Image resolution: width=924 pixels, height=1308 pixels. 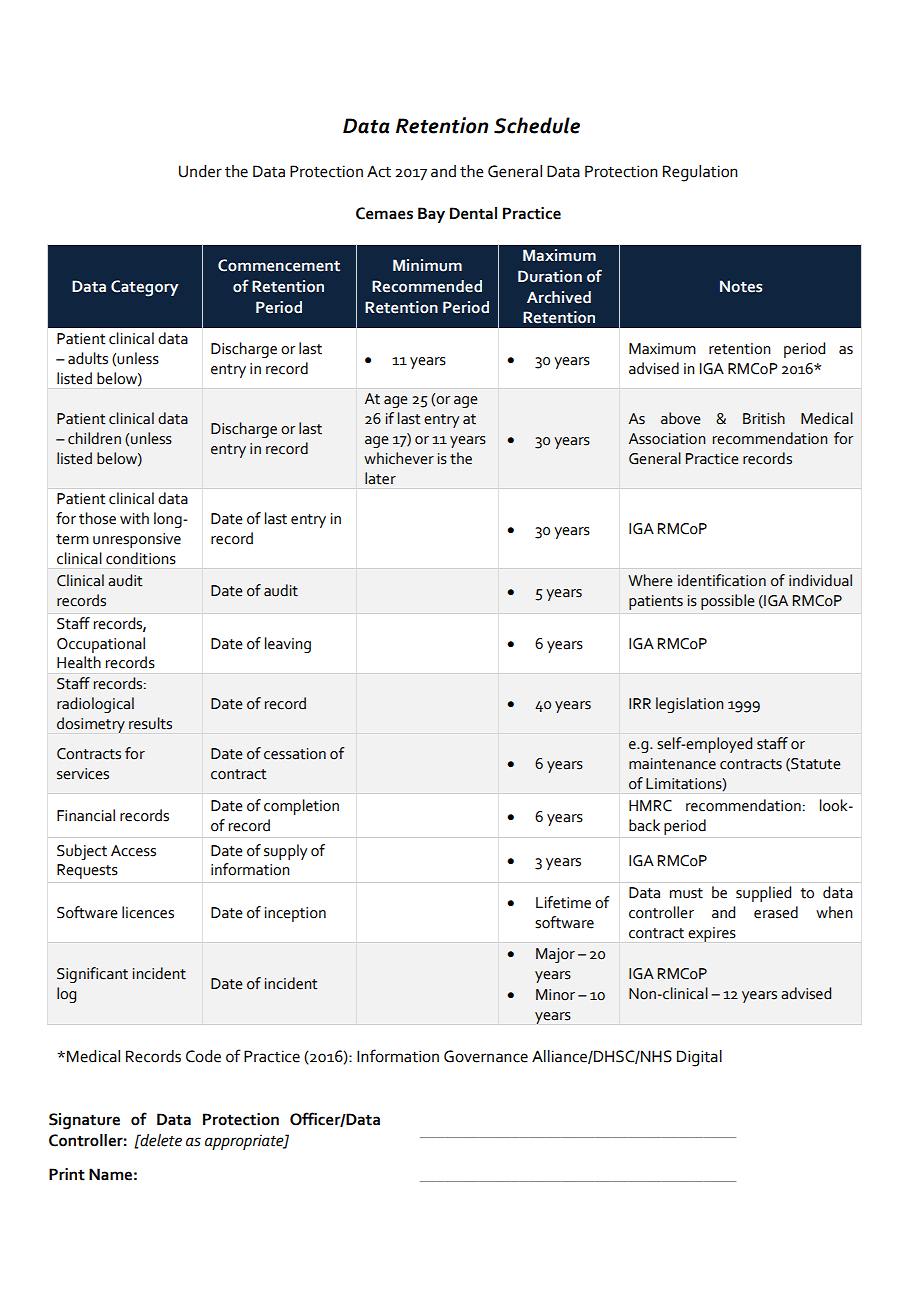 I want to click on Regulation, so click(x=700, y=173).
